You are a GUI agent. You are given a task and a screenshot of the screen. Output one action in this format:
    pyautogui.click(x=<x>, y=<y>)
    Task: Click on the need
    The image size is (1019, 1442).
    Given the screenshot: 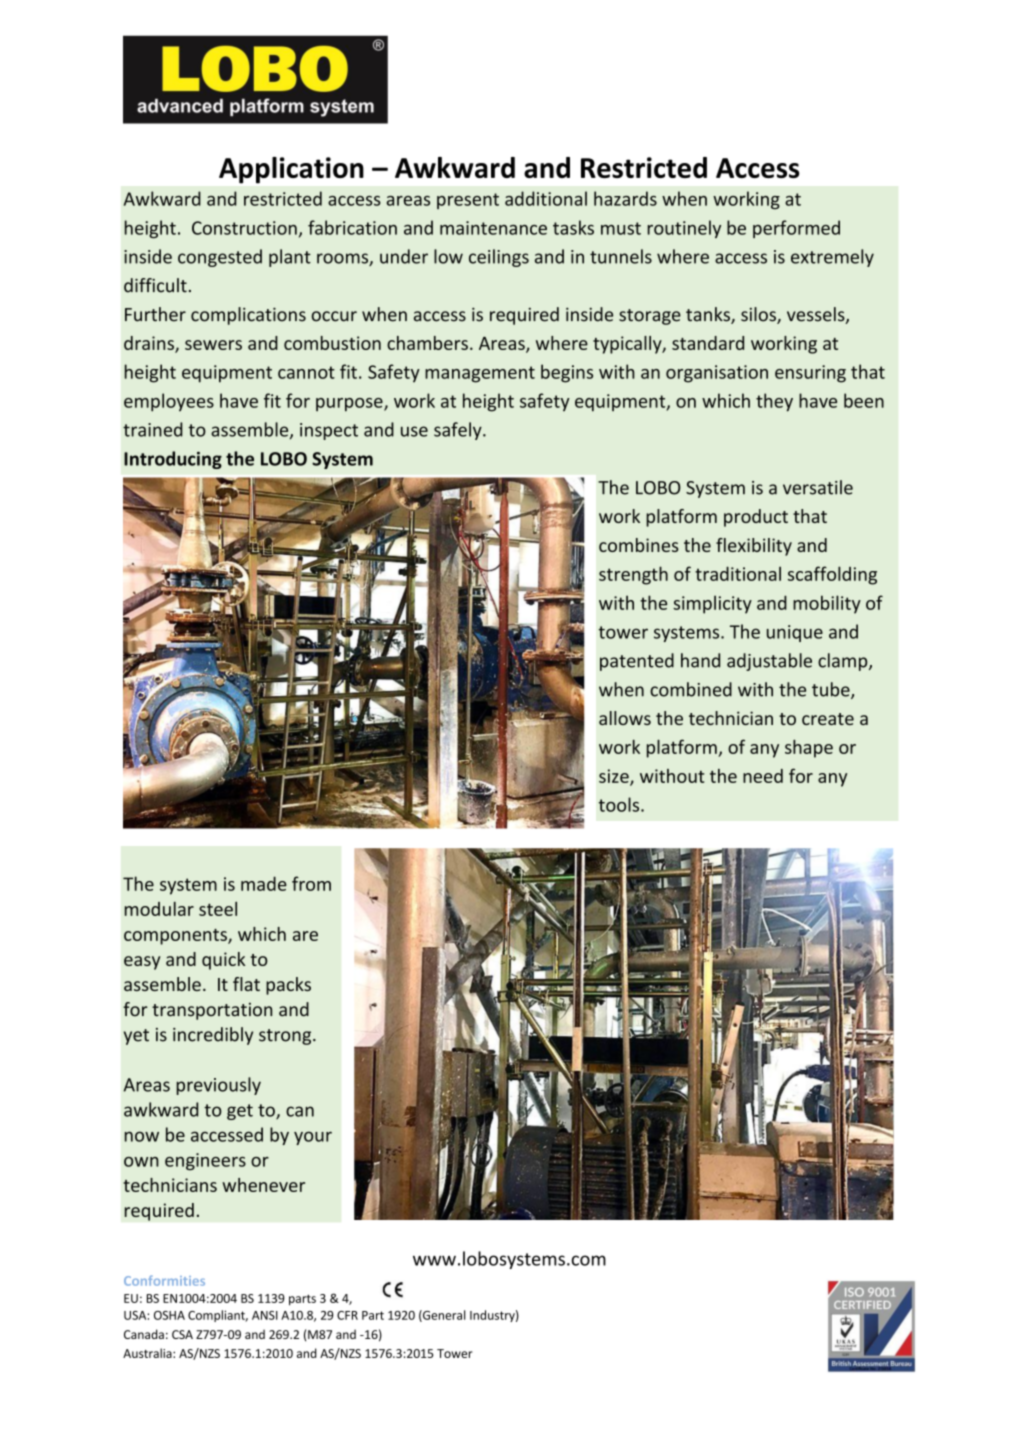 What is the action you would take?
    pyautogui.click(x=763, y=776)
